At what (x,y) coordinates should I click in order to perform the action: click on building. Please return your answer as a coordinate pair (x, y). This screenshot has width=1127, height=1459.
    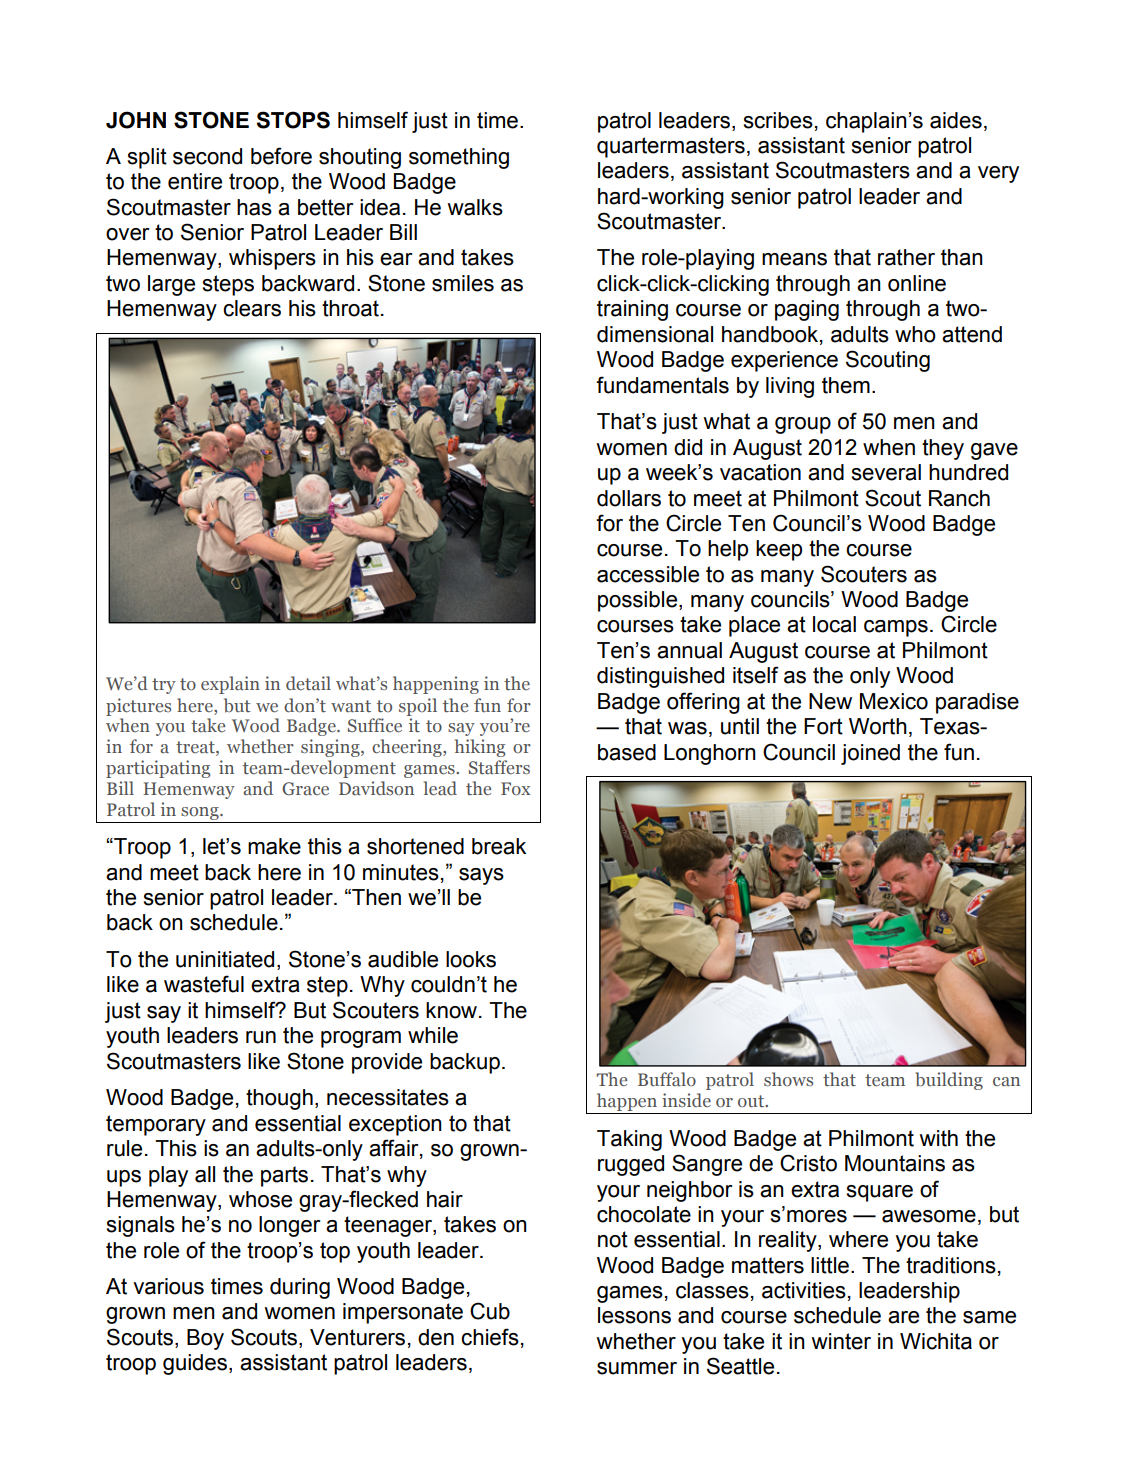
    Looking at the image, I should click on (949, 1081).
